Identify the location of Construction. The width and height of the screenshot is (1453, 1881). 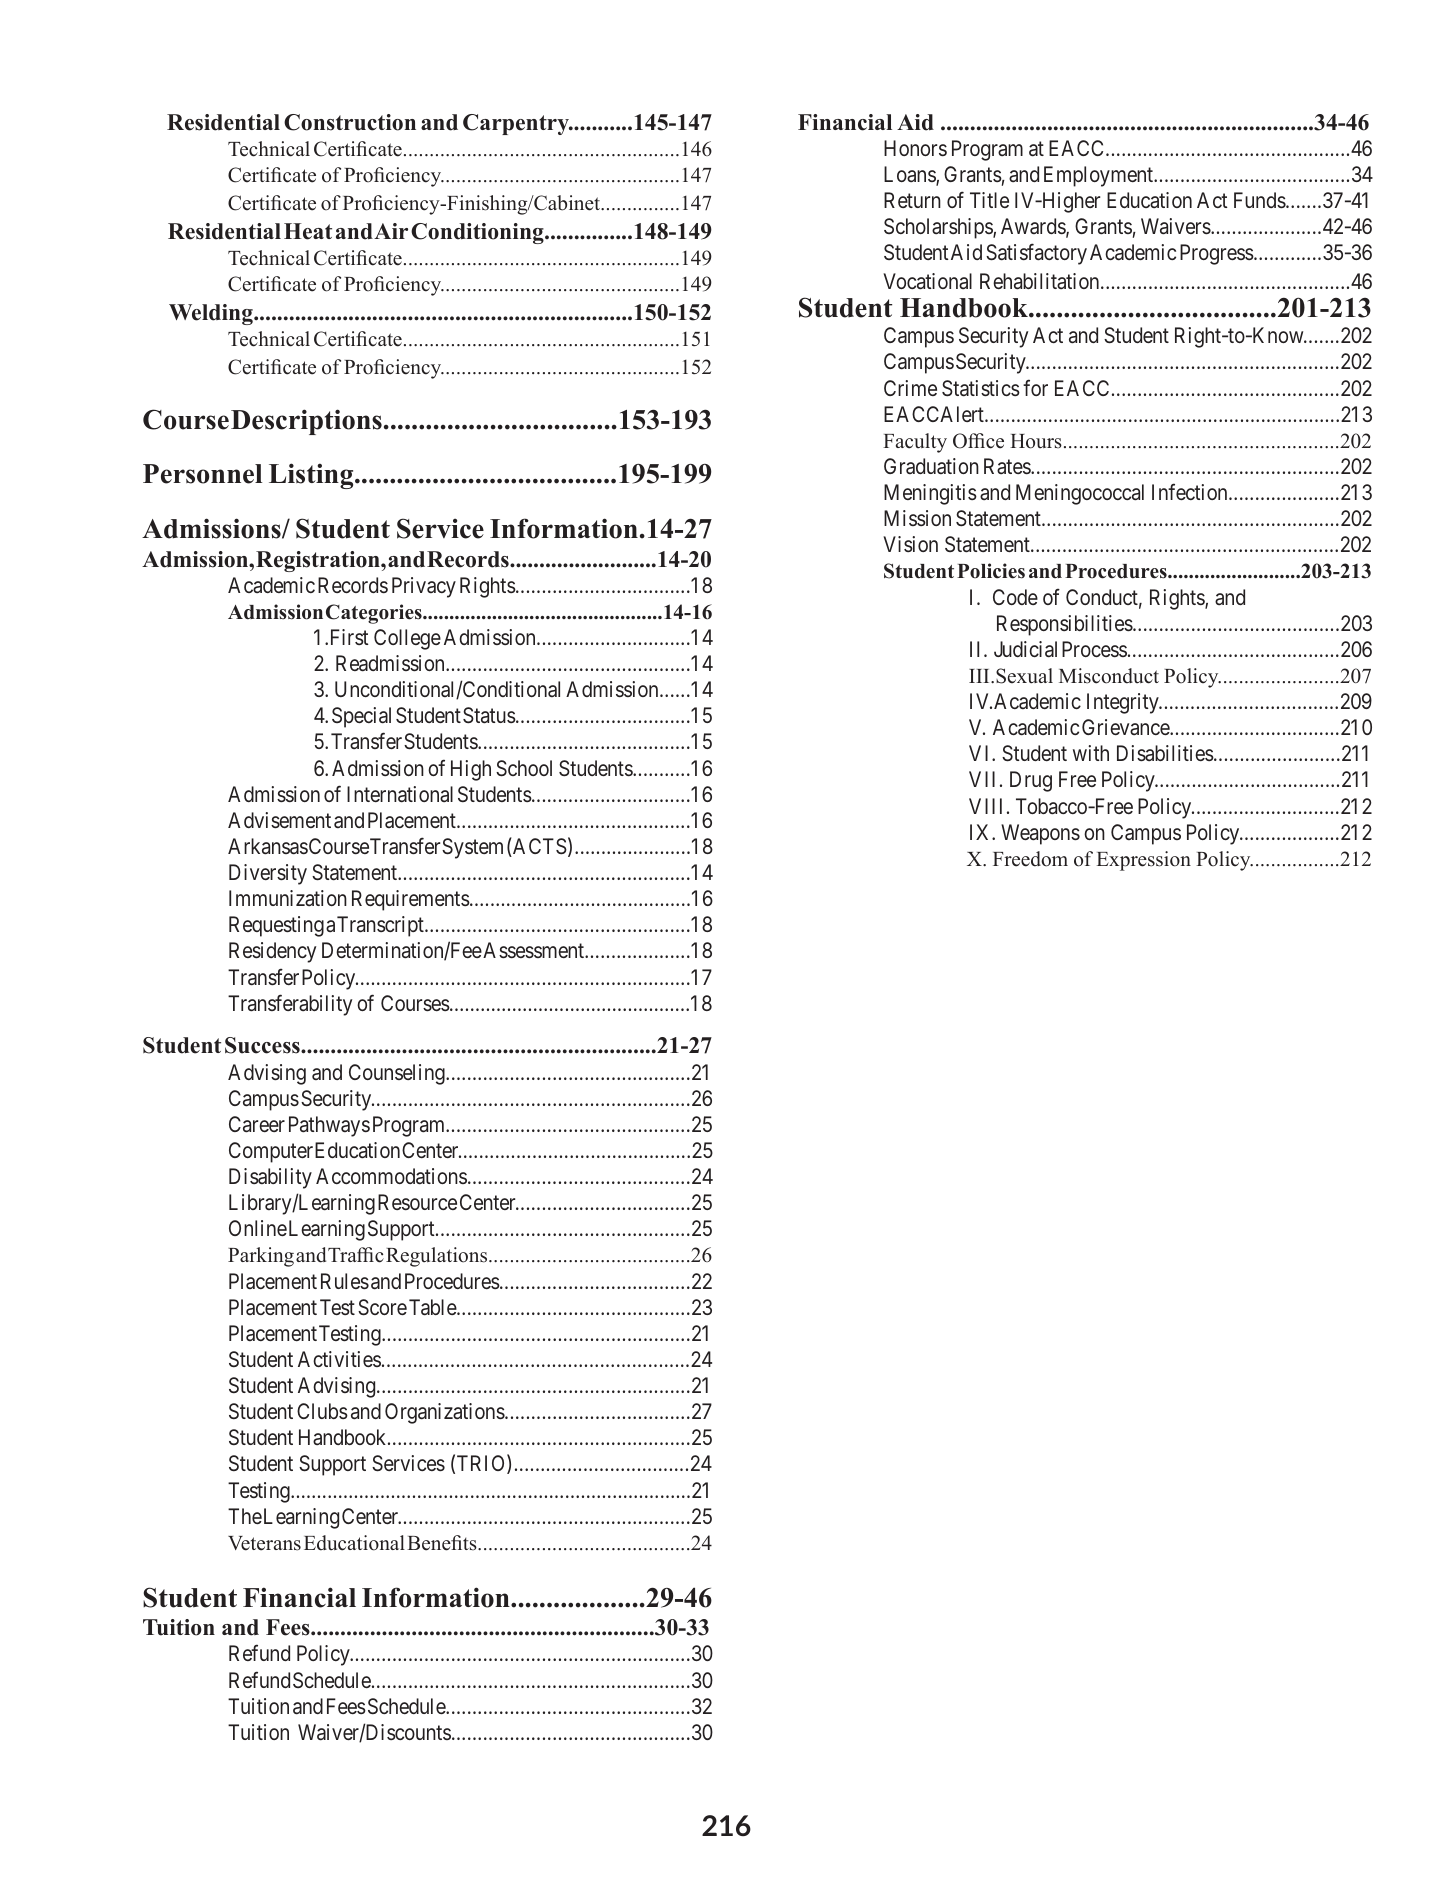
(350, 122).
